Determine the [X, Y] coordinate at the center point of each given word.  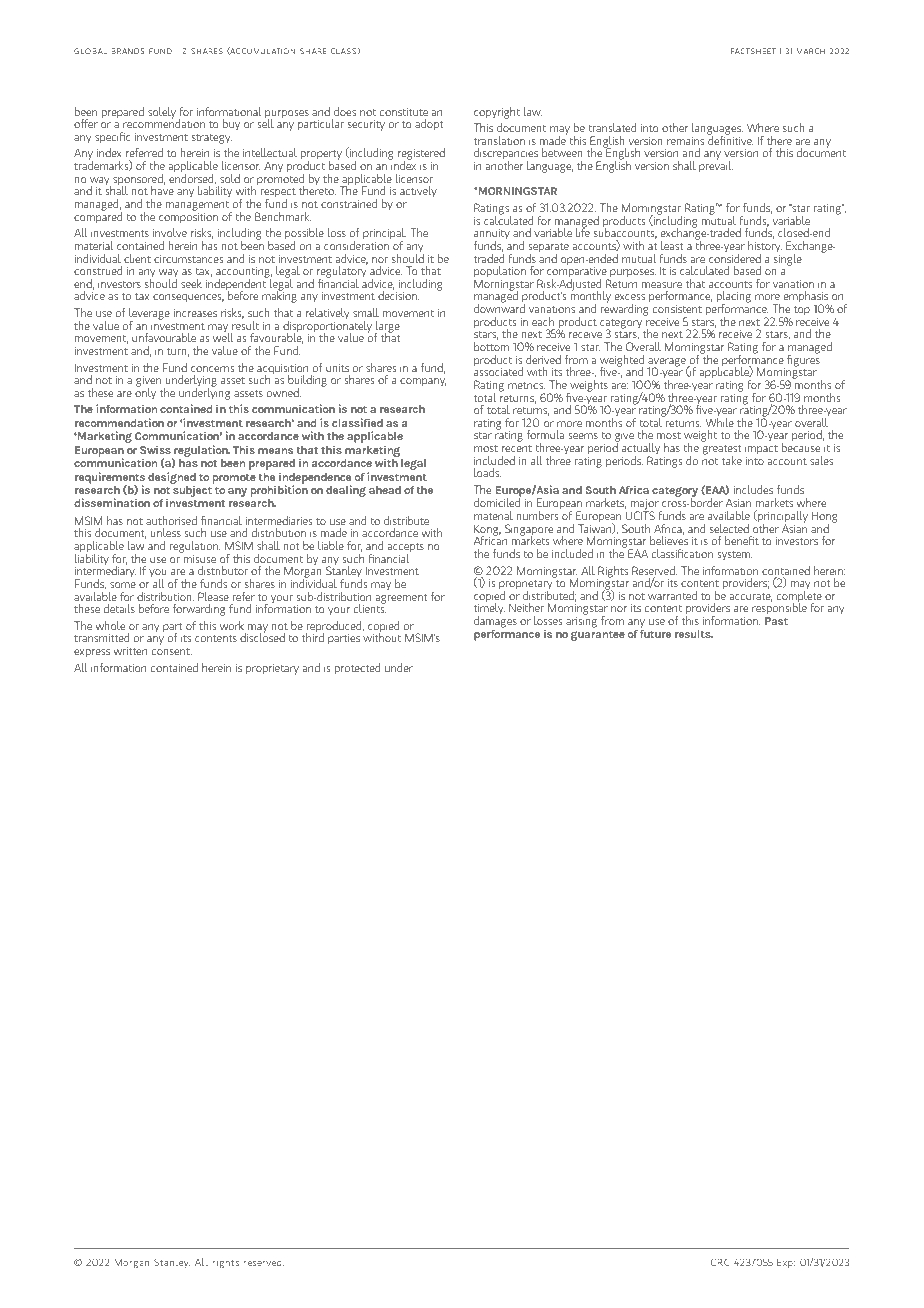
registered [421, 155]
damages [495, 623]
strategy [212, 138]
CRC [720, 1262]
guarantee [598, 635]
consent [172, 651]
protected [357, 669]
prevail [716, 165]
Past [776, 621]
